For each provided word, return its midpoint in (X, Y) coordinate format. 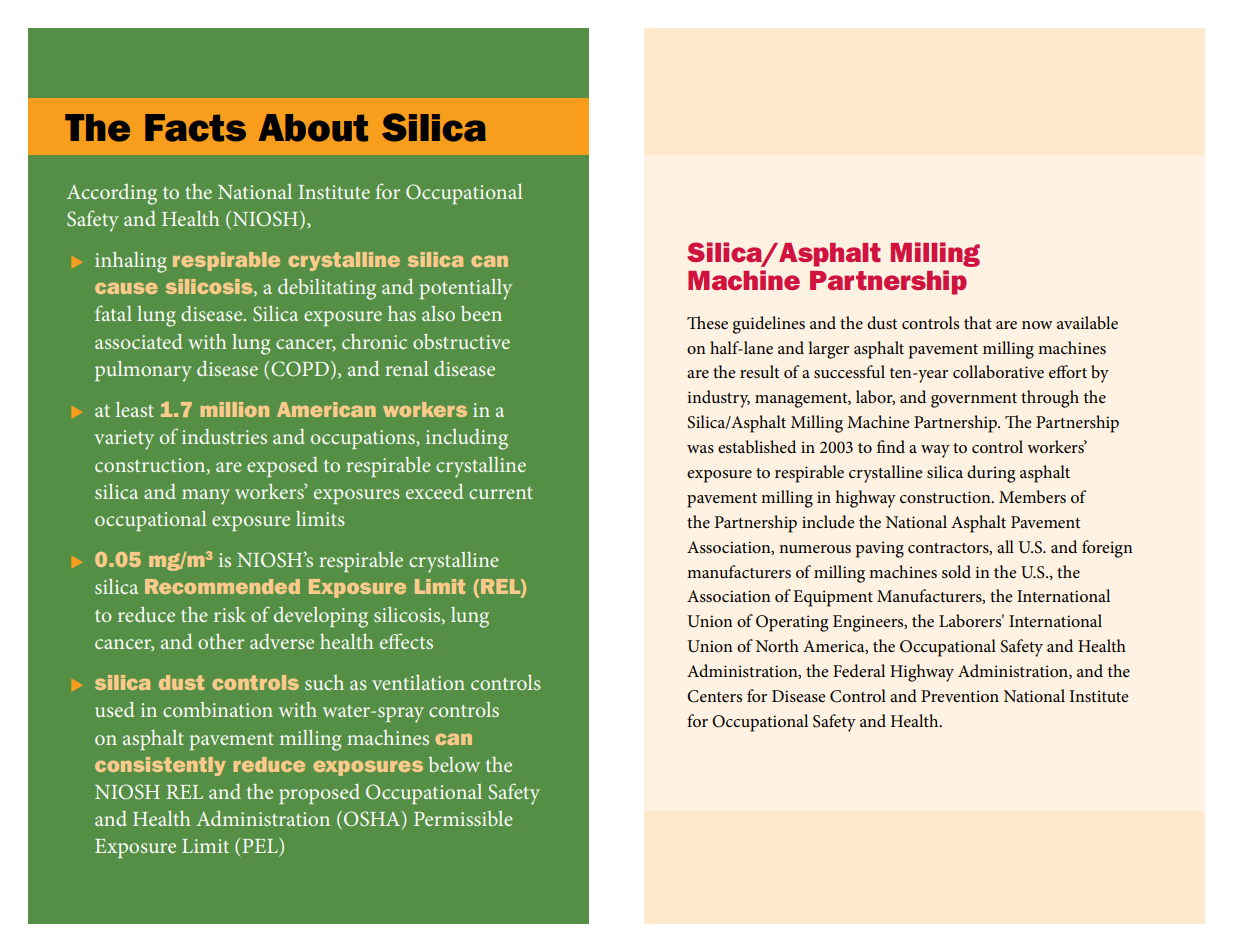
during (991, 474)
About (313, 128)
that (978, 322)
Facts (195, 128)
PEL (261, 847)
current (501, 493)
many (206, 497)
